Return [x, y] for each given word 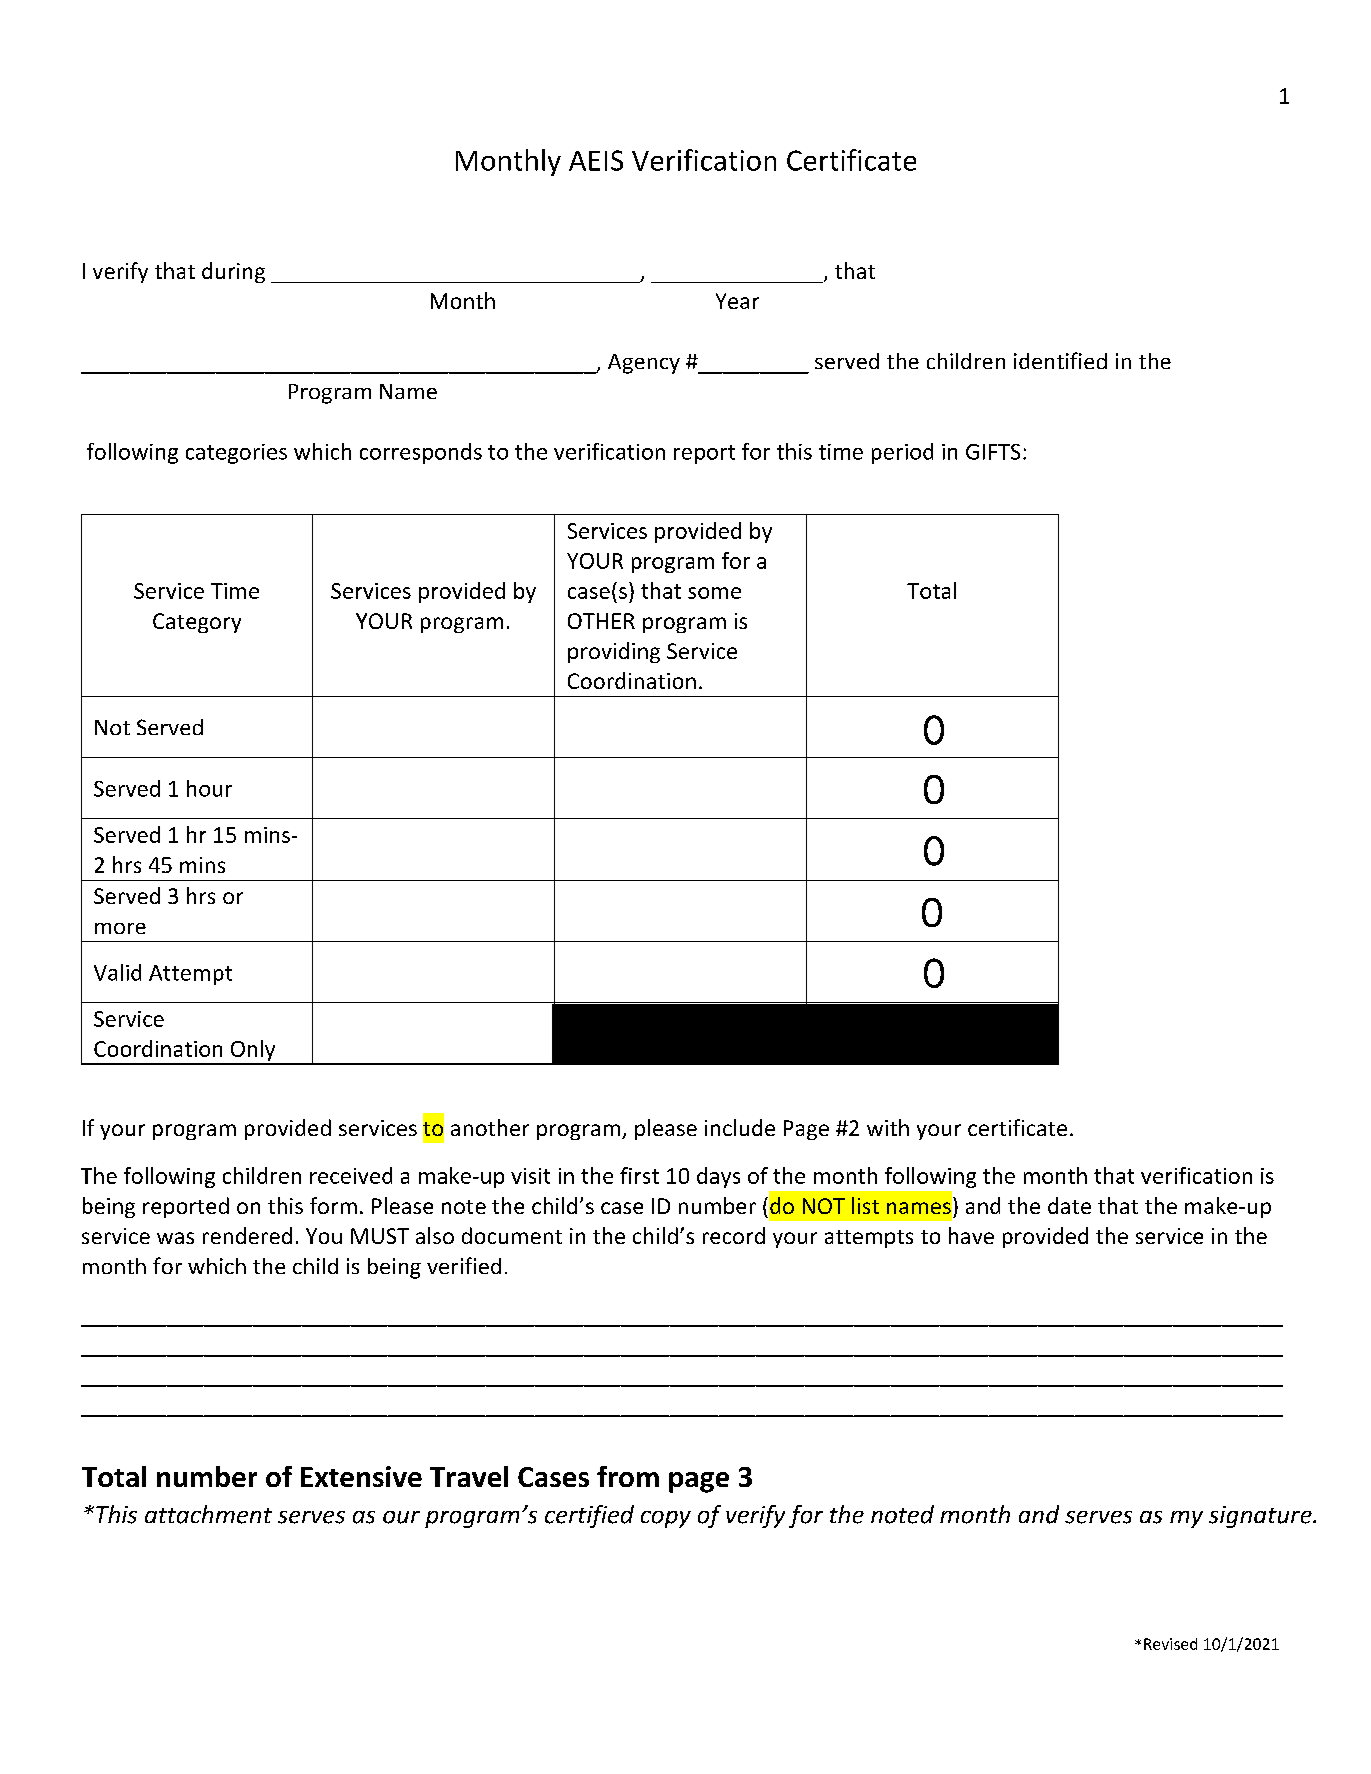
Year [737, 301]
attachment [208, 1514]
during [233, 272]
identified [1060, 360]
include [740, 1127]
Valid [117, 972]
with [888, 1127]
